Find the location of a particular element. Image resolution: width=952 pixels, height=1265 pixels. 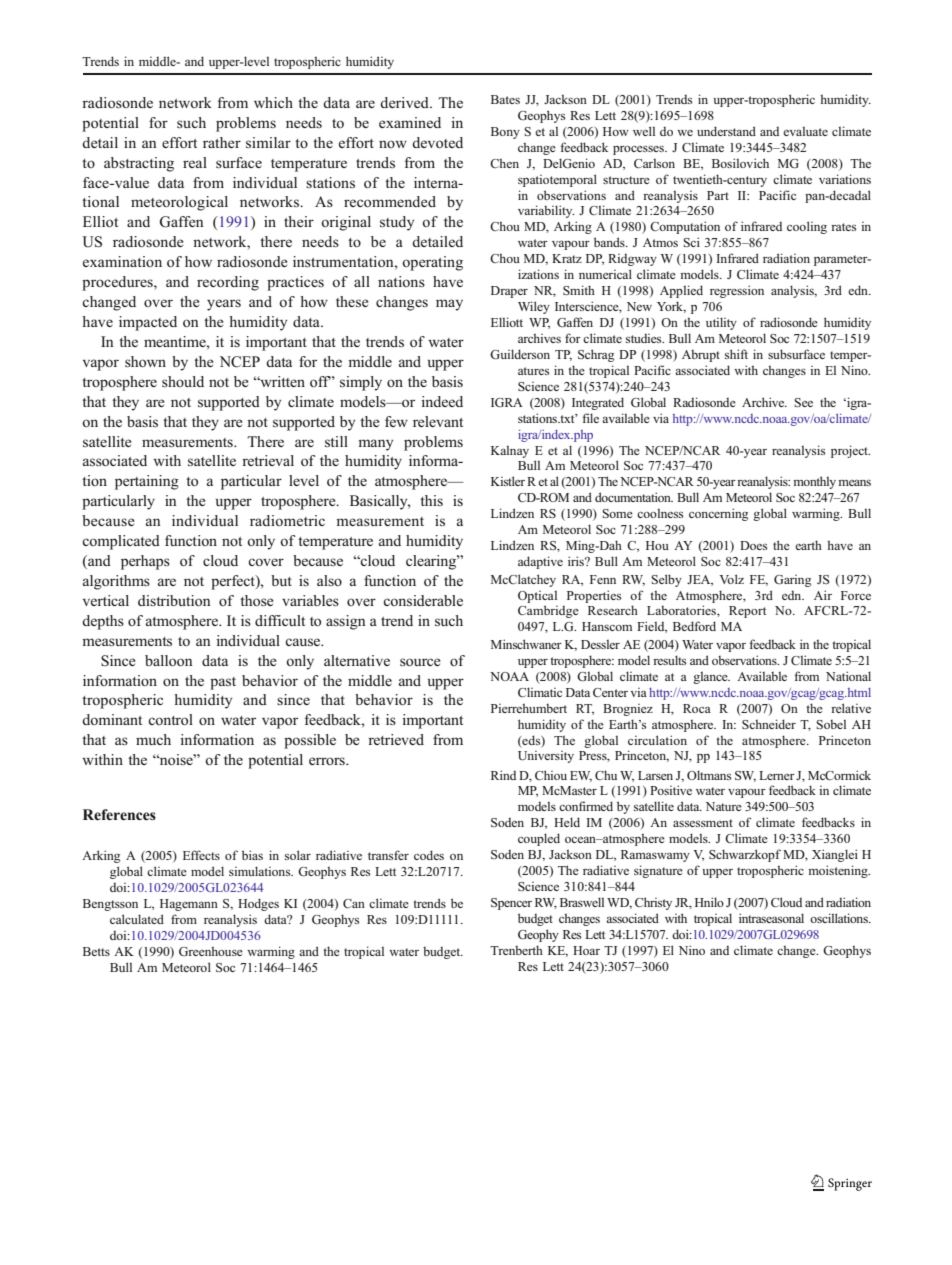

regression is located at coordinates (737, 291).
